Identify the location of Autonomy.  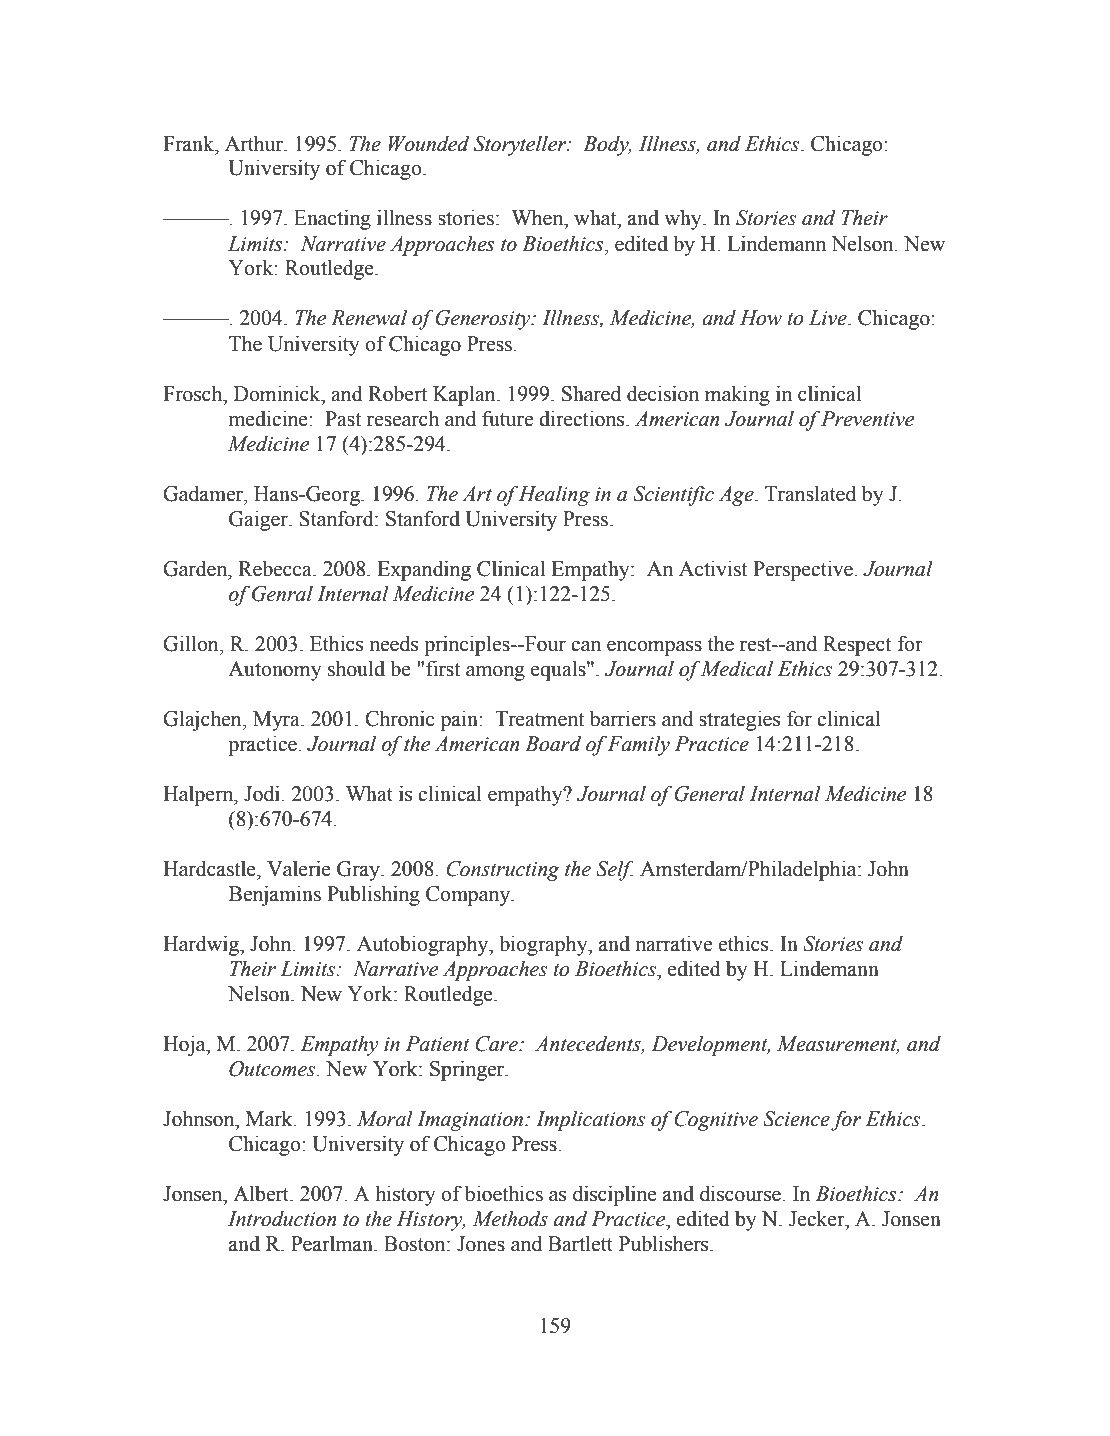
(275, 671).
